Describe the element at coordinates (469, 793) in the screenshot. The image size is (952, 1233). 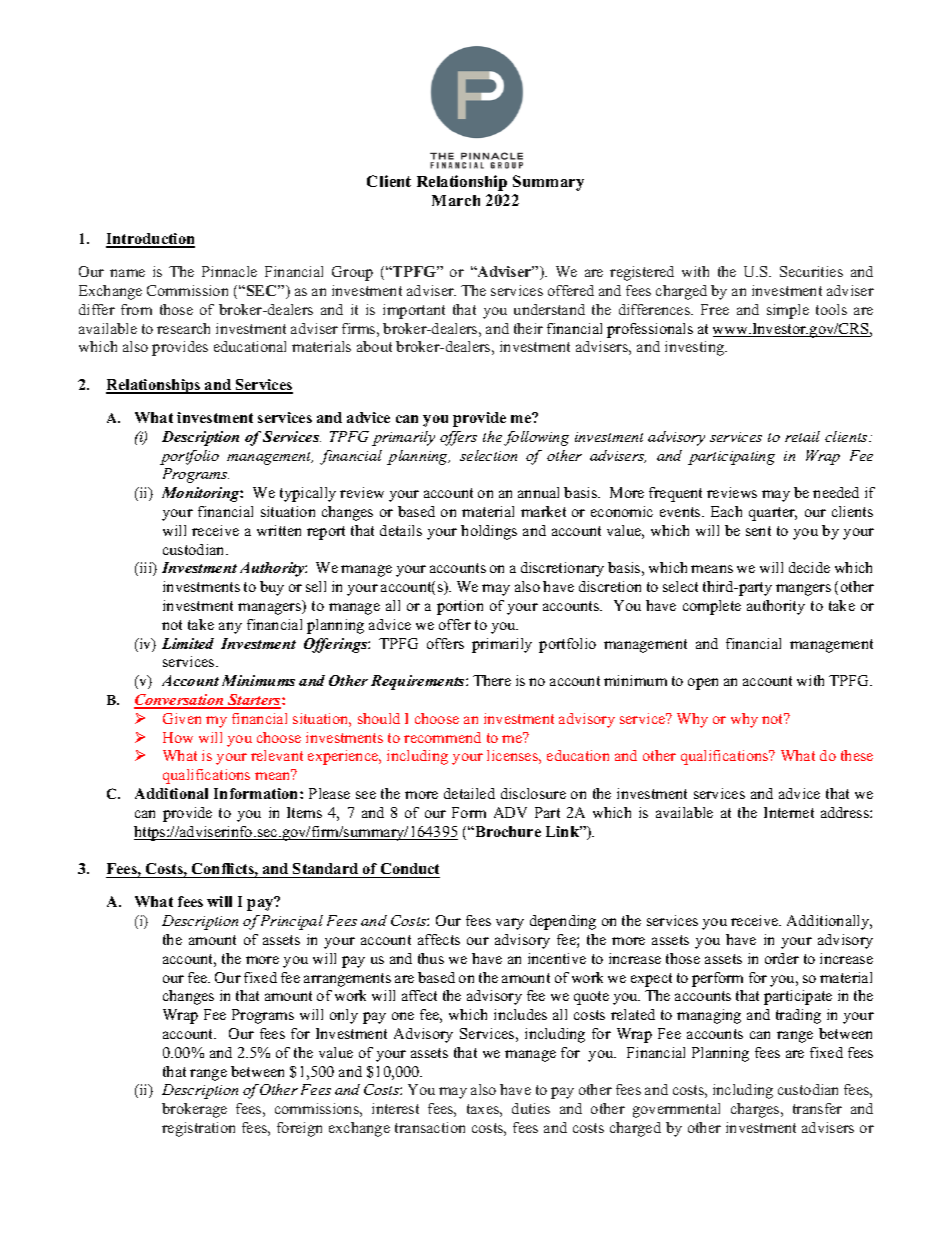
I see `detailed` at that location.
